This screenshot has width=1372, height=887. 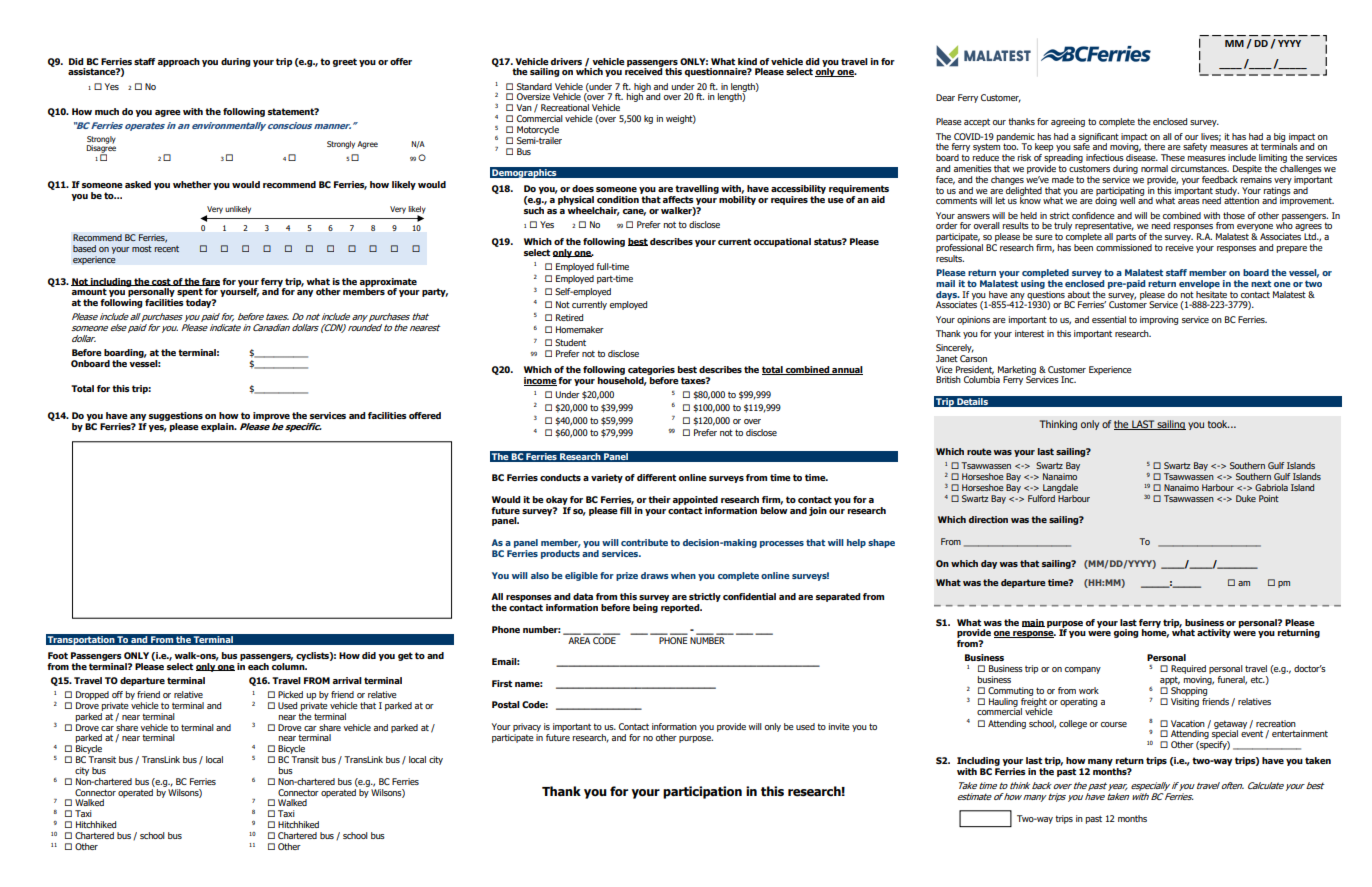 What do you see at coordinates (527, 727) in the screenshot?
I see `privacy` at bounding box center [527, 727].
